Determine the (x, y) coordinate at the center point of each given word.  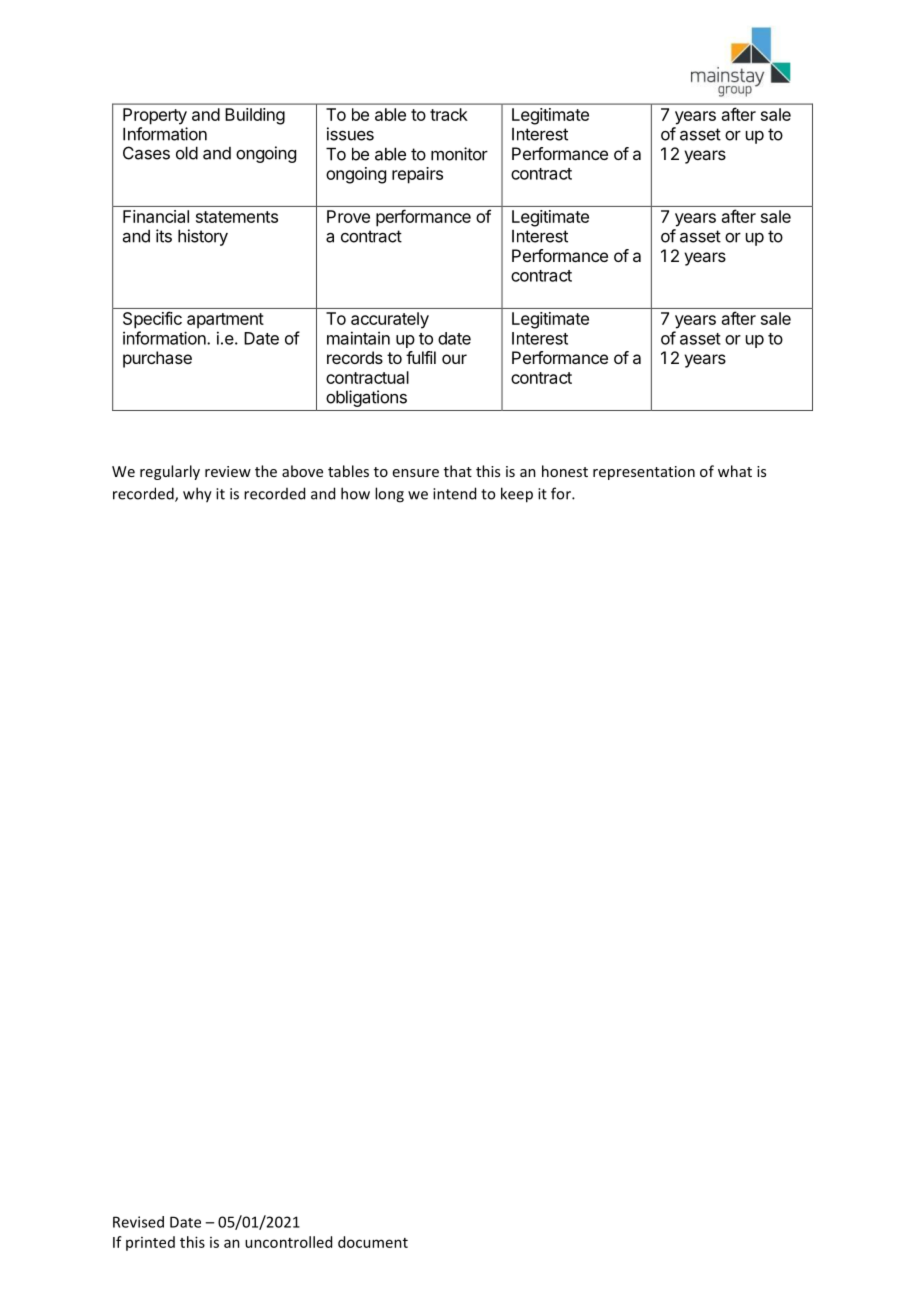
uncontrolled (288, 1242)
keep (517, 495)
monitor (459, 154)
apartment (225, 321)
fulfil (421, 357)
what (735, 471)
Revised (138, 1222)
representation (644, 473)
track (449, 114)
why (197, 495)
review (228, 471)
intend (454, 493)
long (389, 495)
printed (150, 1243)
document (373, 1242)
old (187, 153)
